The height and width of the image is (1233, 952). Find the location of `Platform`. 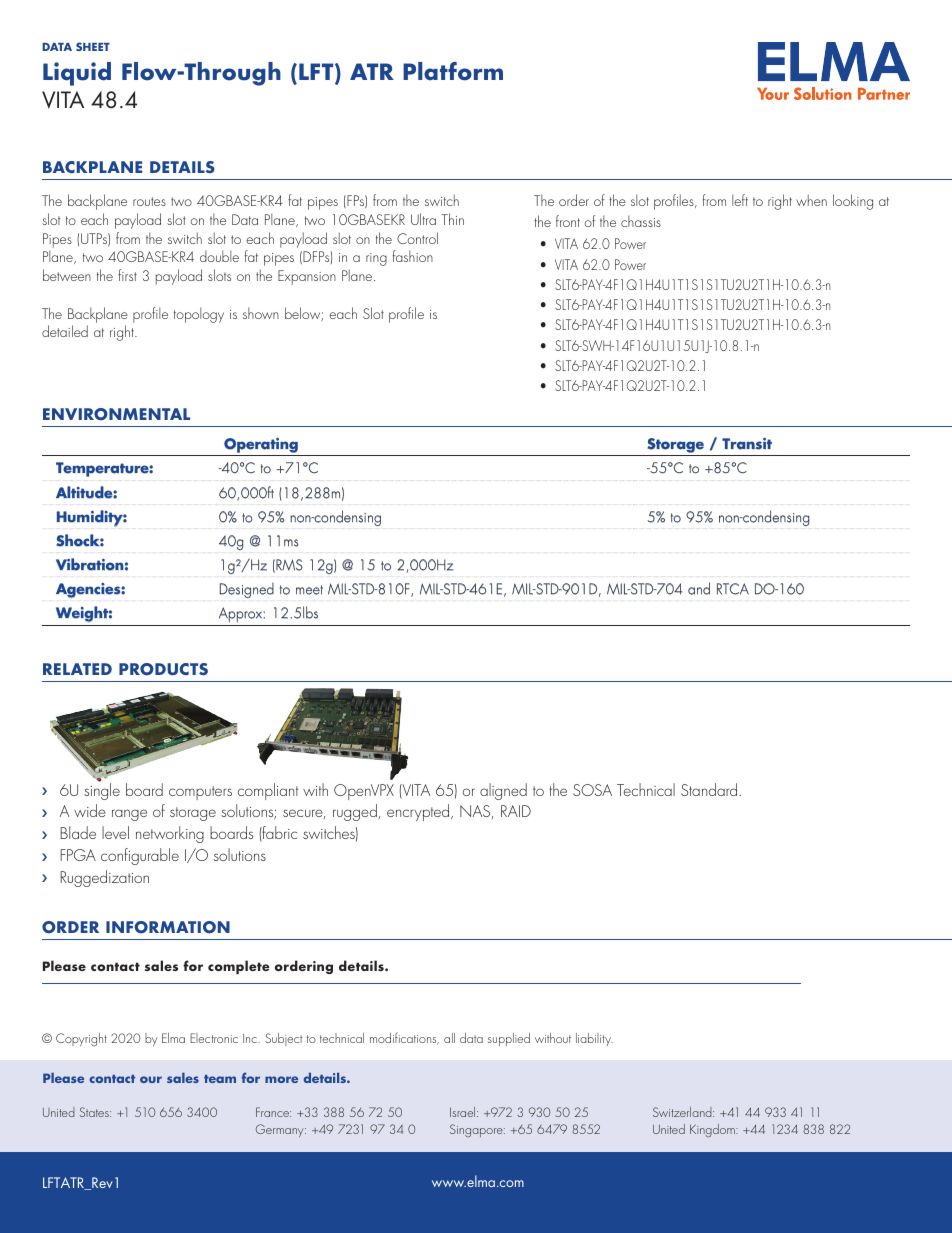

Platform is located at coordinates (453, 71).
